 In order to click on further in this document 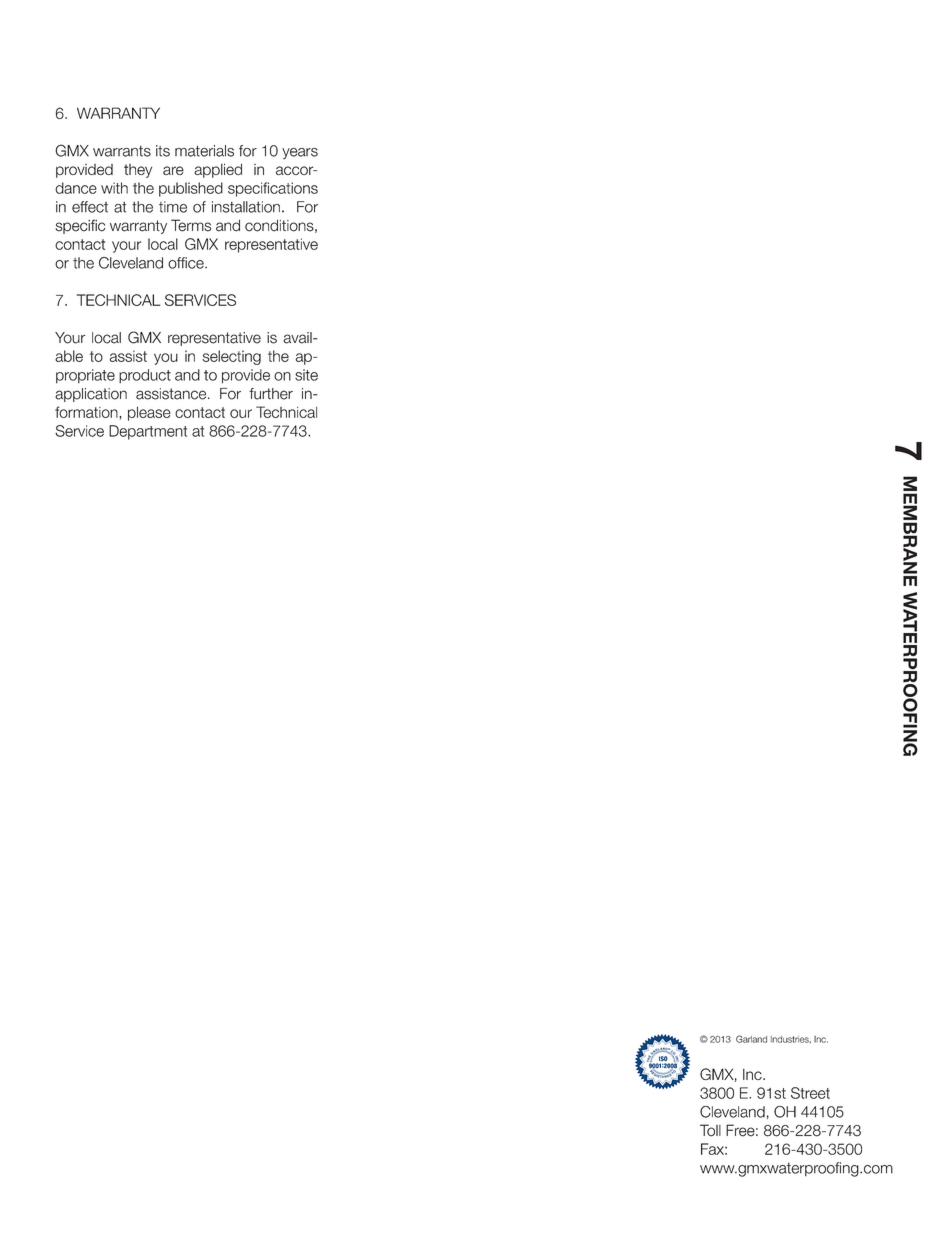, I will do `click(271, 394)`.
